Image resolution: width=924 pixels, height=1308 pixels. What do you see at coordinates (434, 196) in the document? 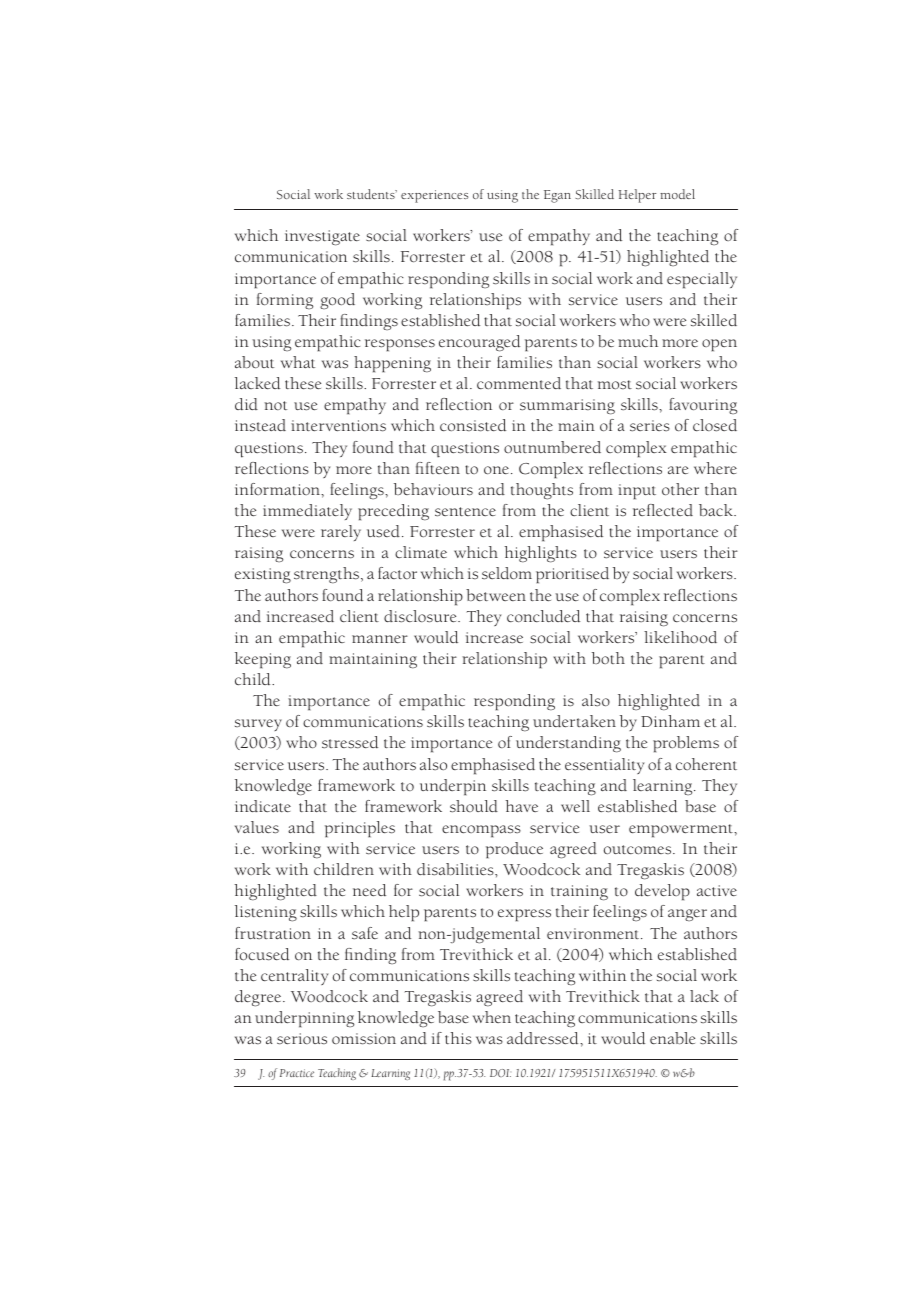
I see `experiences` at bounding box center [434, 196].
